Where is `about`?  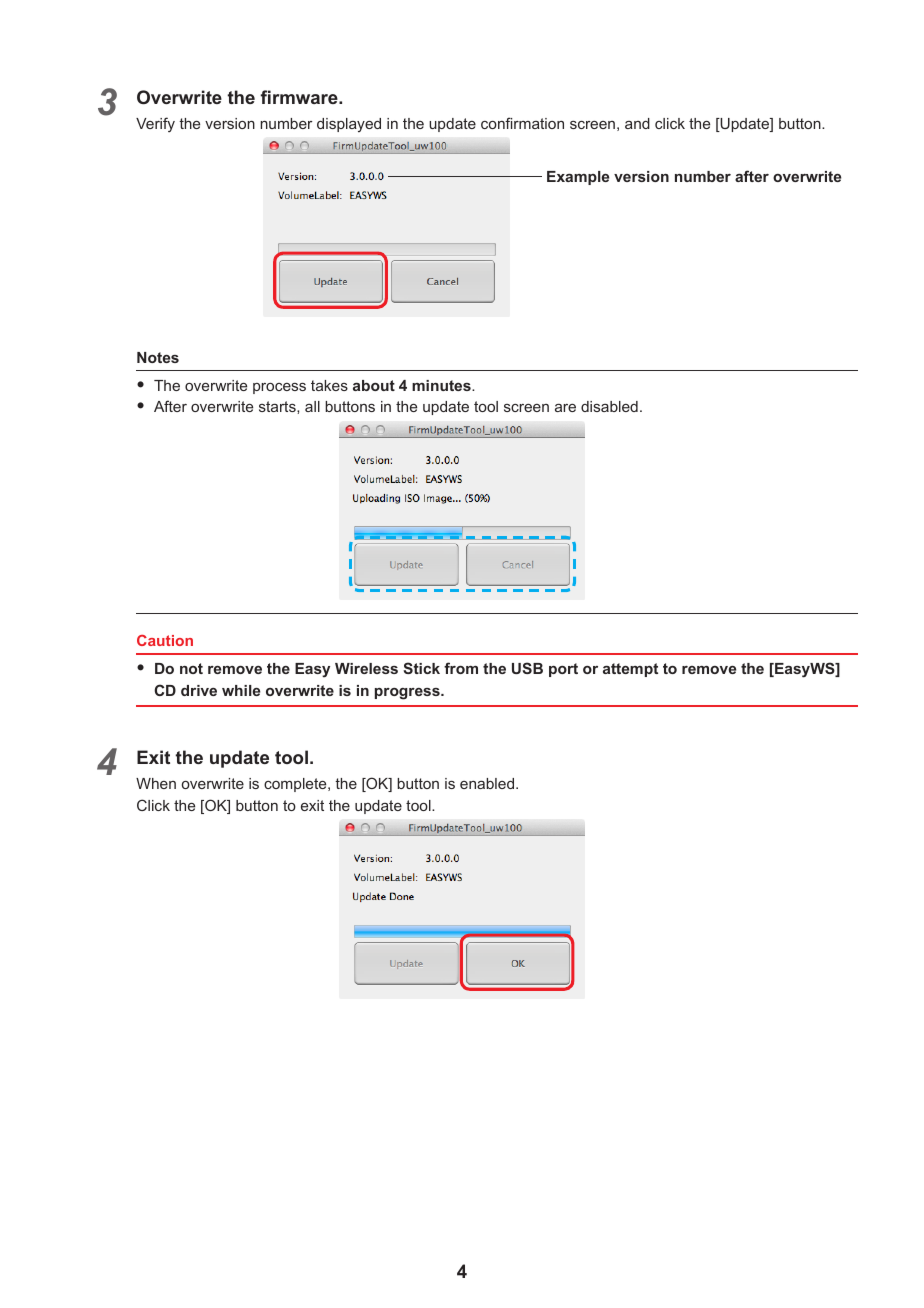 about is located at coordinates (374, 385).
